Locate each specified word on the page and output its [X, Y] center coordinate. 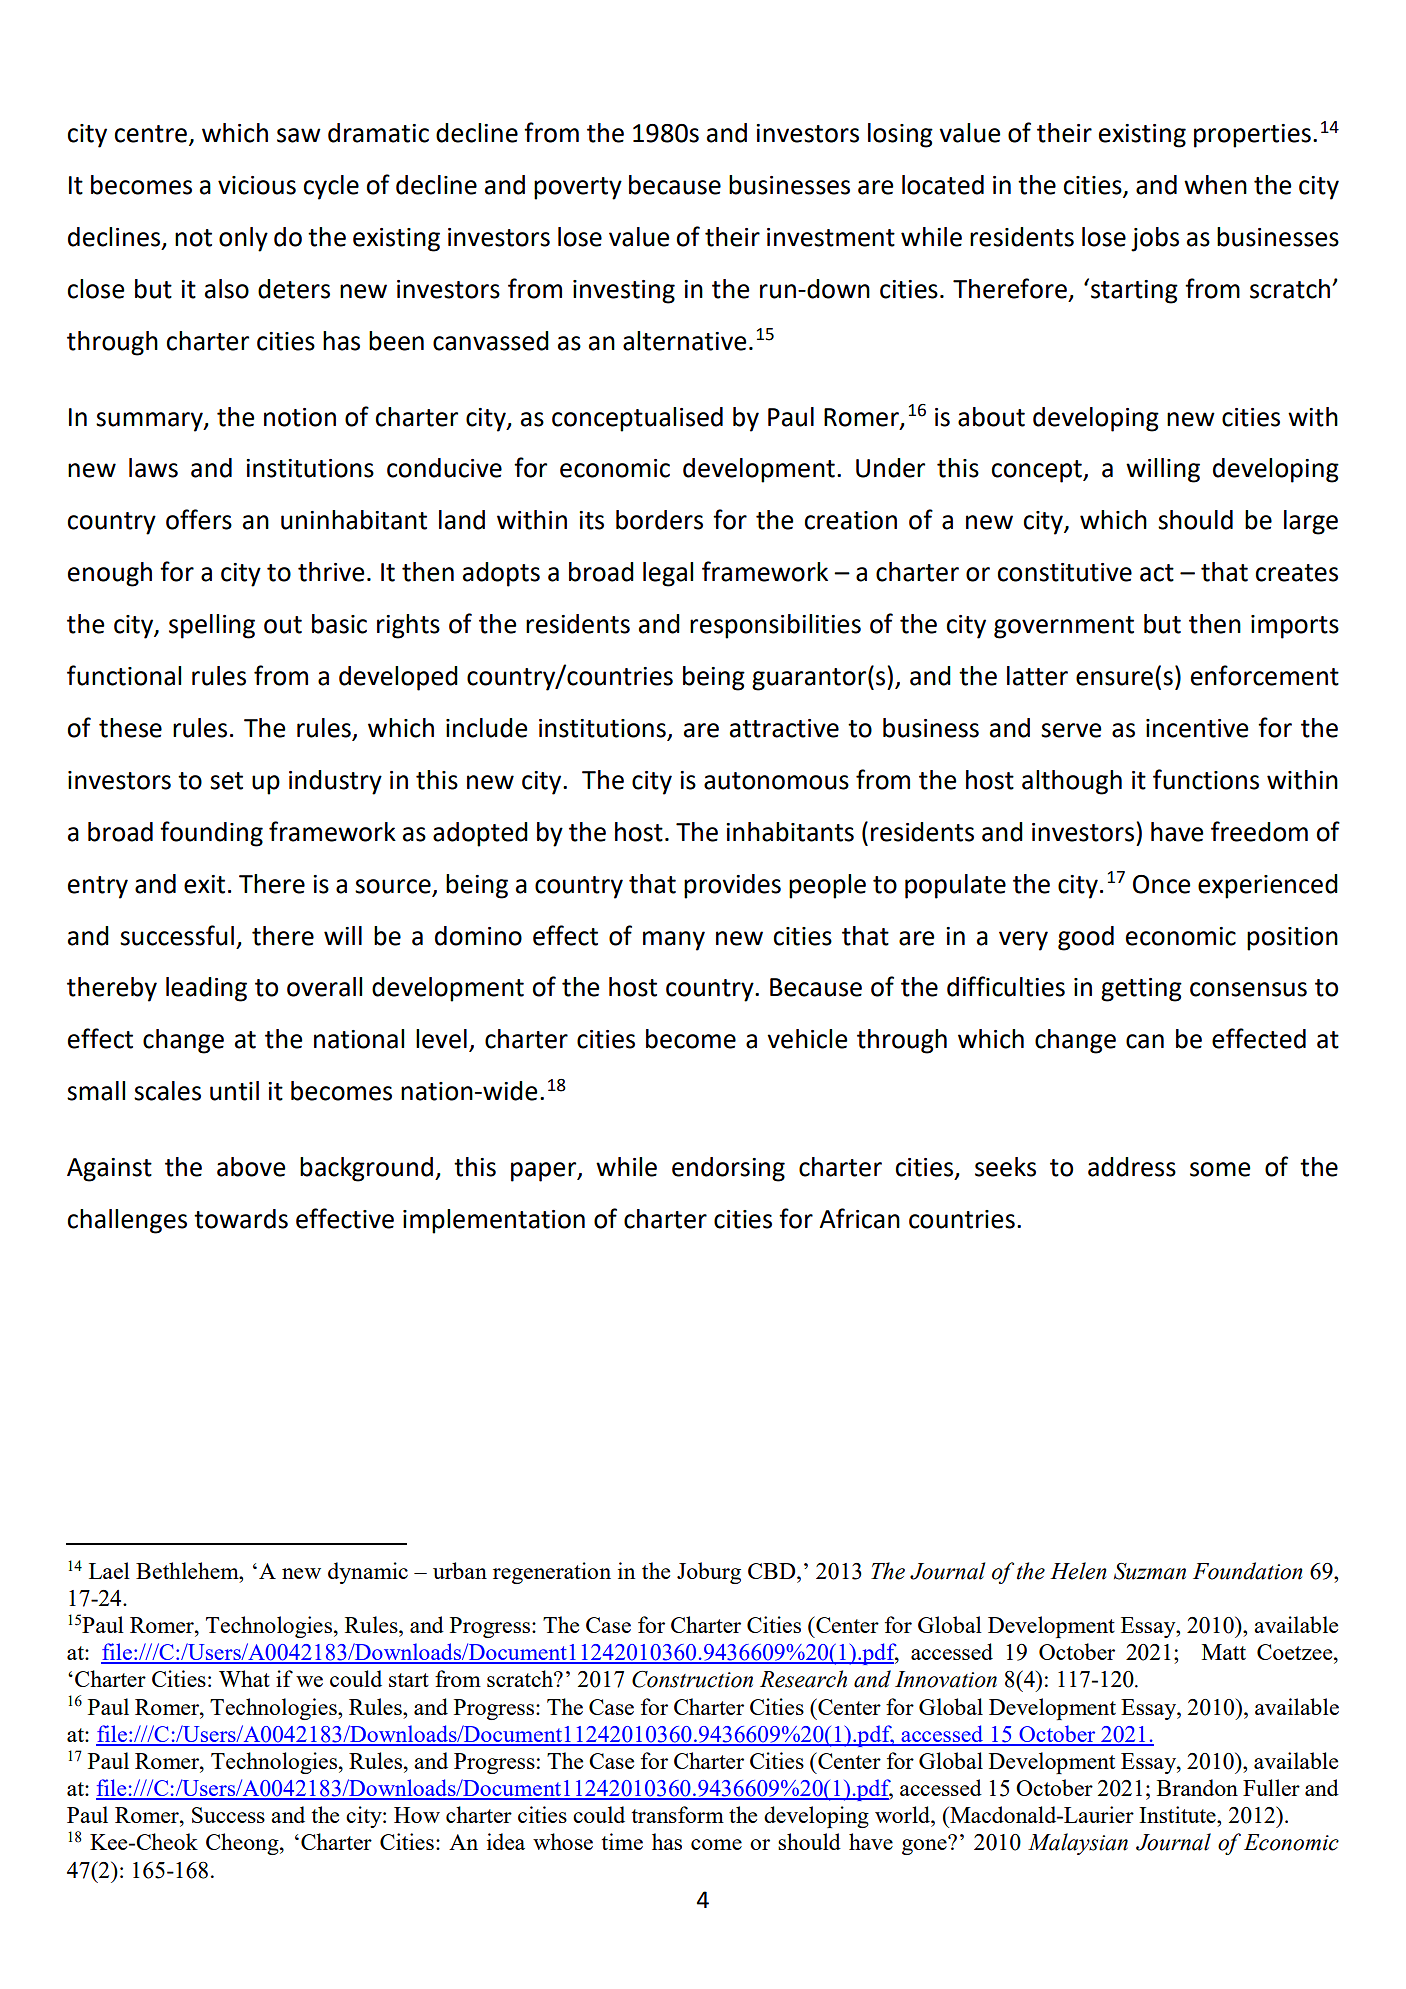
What [244, 1678]
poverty [578, 188]
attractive [784, 728]
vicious [257, 185]
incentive [1197, 728]
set [226, 781]
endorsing [728, 1169]
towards [241, 1219]
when [1215, 185]
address [1132, 1167]
